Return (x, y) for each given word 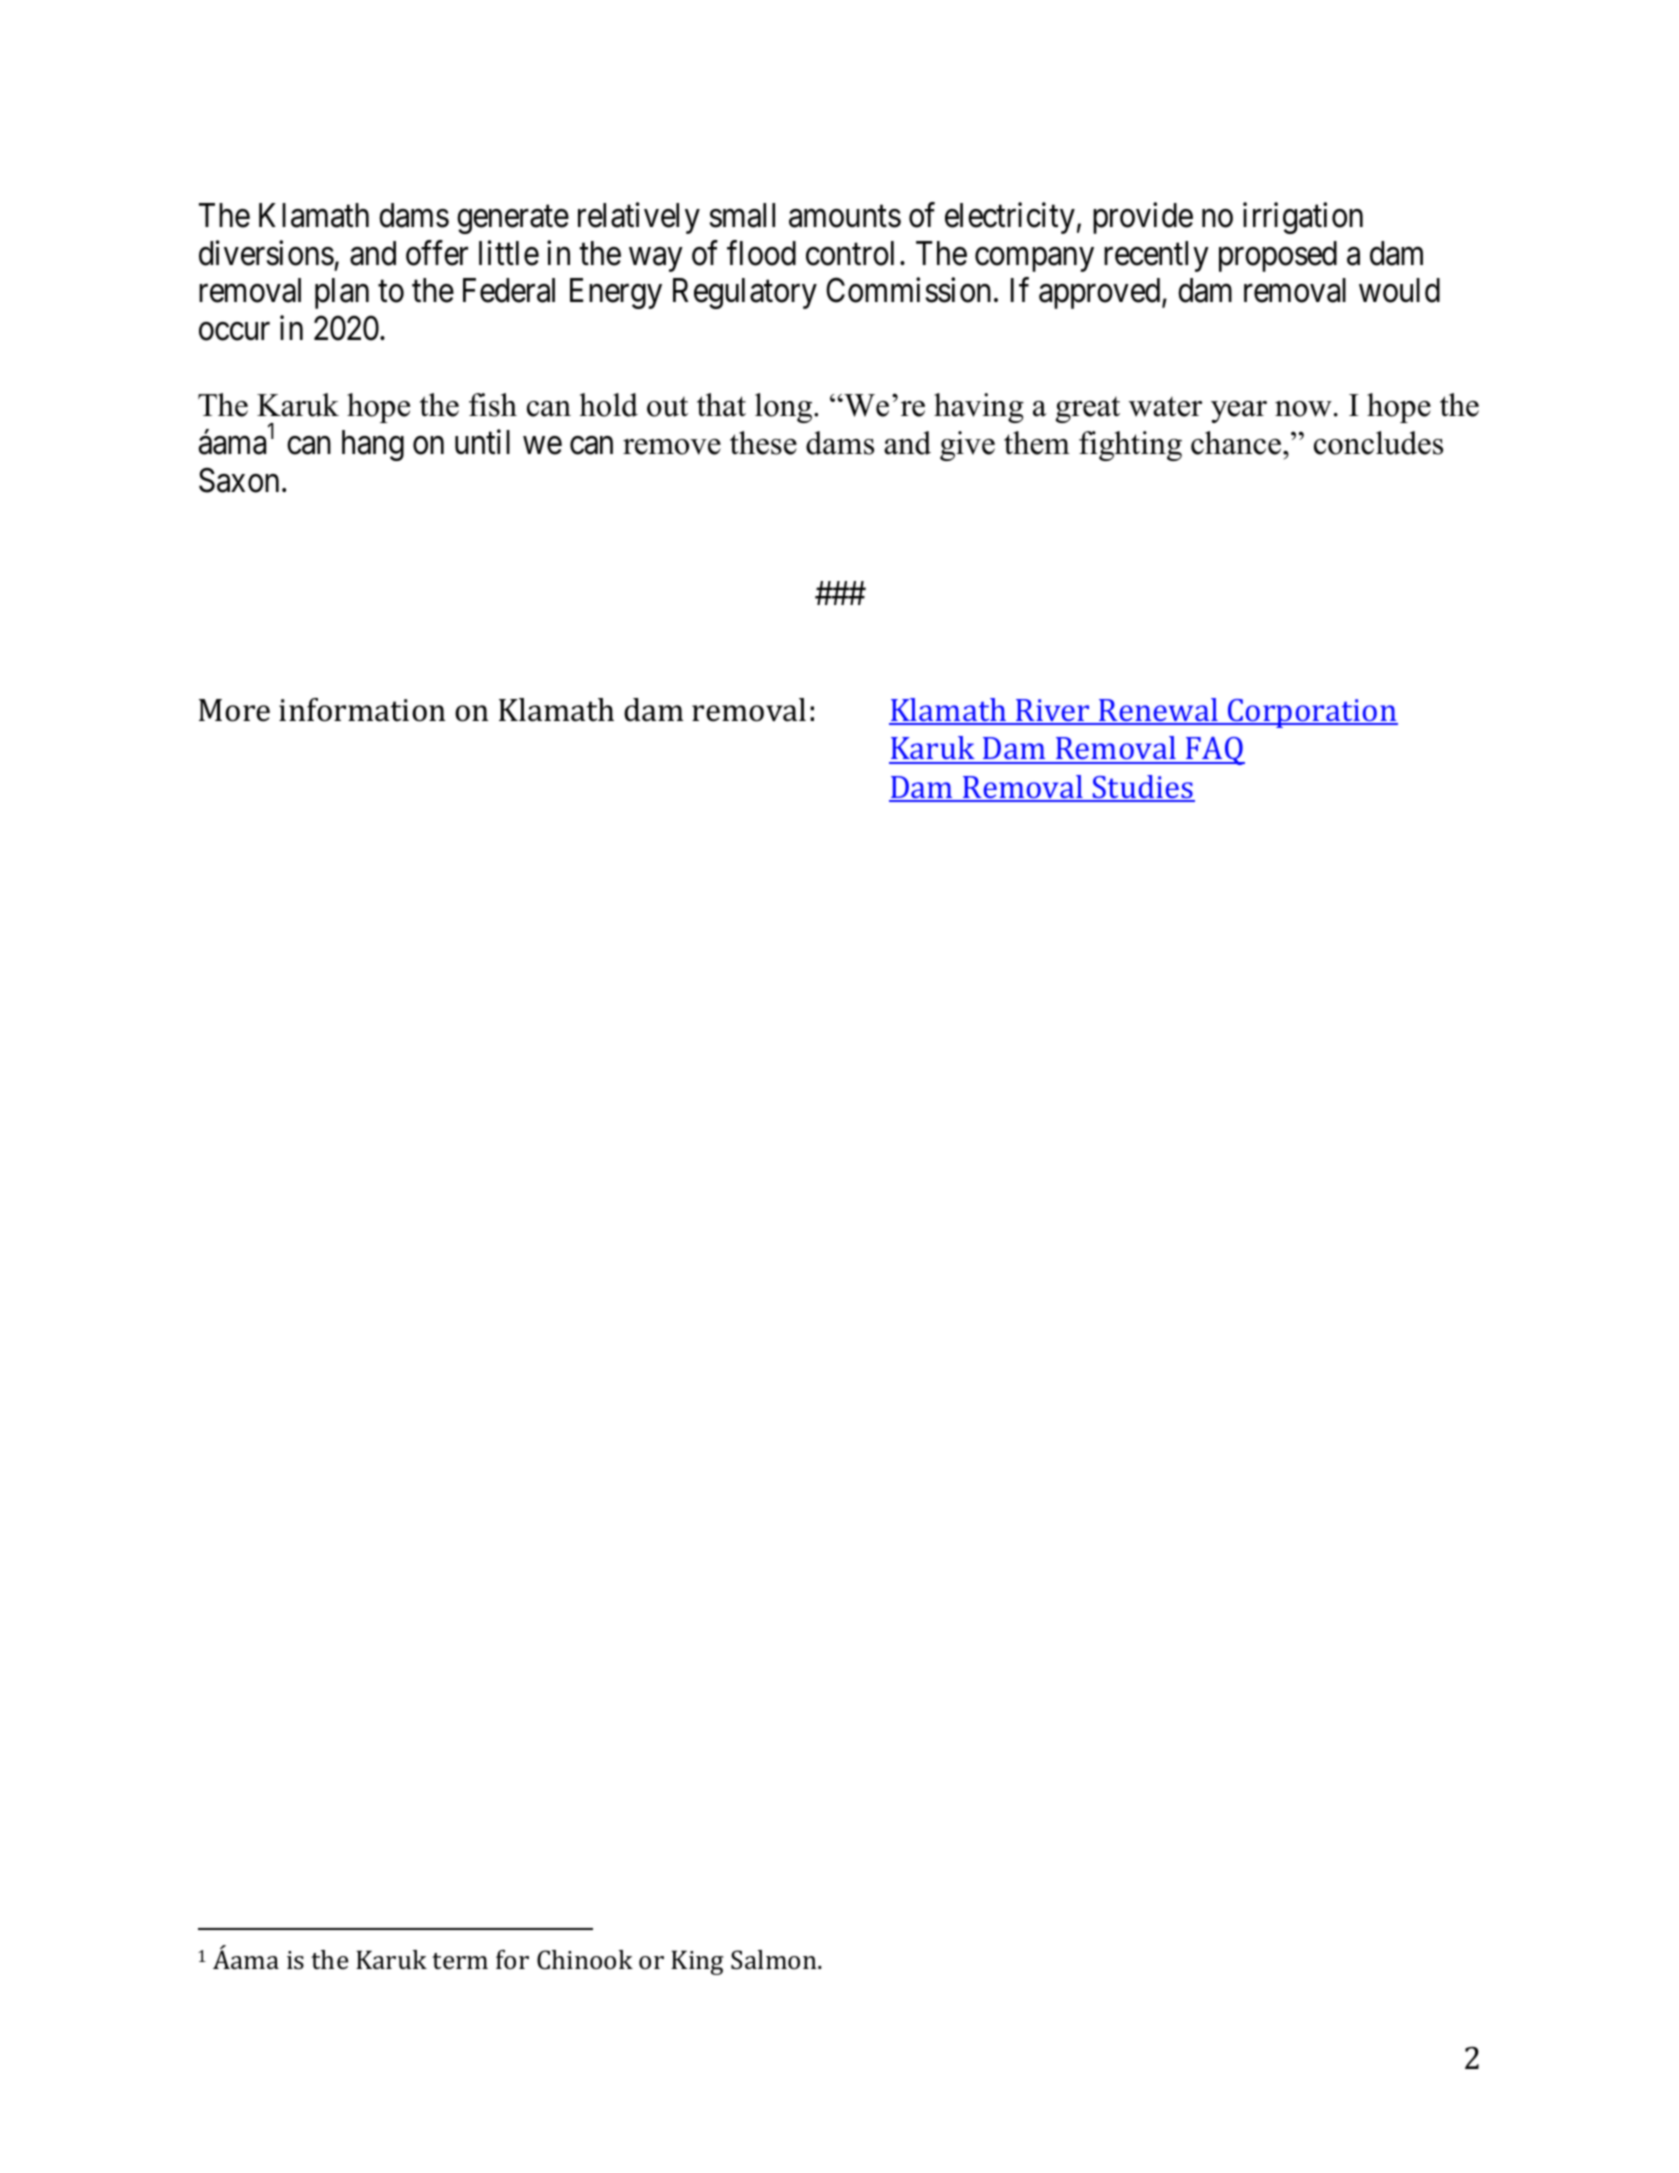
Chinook (585, 1960)
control (850, 253)
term (460, 1961)
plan (342, 293)
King (697, 1962)
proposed (1278, 256)
